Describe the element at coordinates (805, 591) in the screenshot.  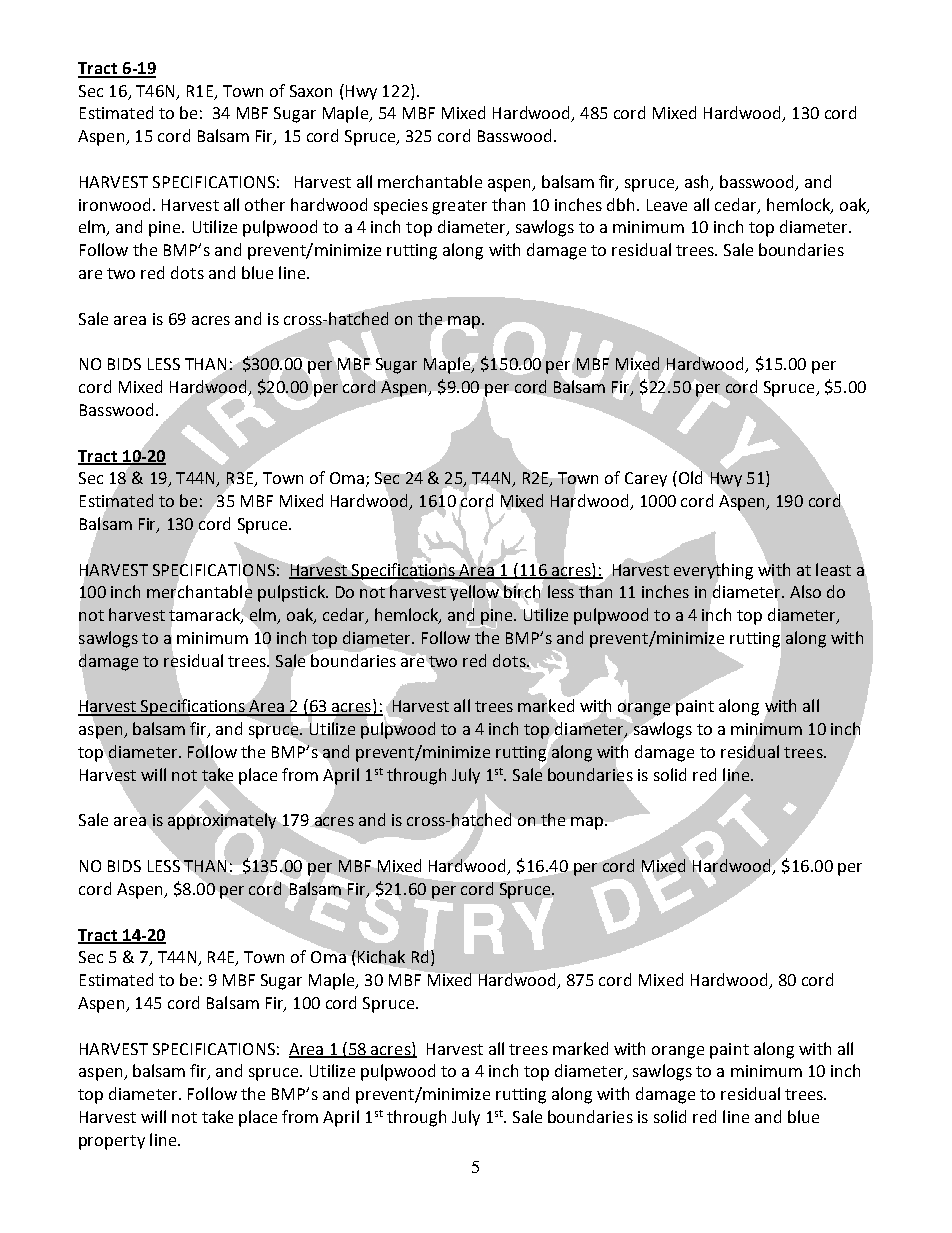
I see `Also` at that location.
